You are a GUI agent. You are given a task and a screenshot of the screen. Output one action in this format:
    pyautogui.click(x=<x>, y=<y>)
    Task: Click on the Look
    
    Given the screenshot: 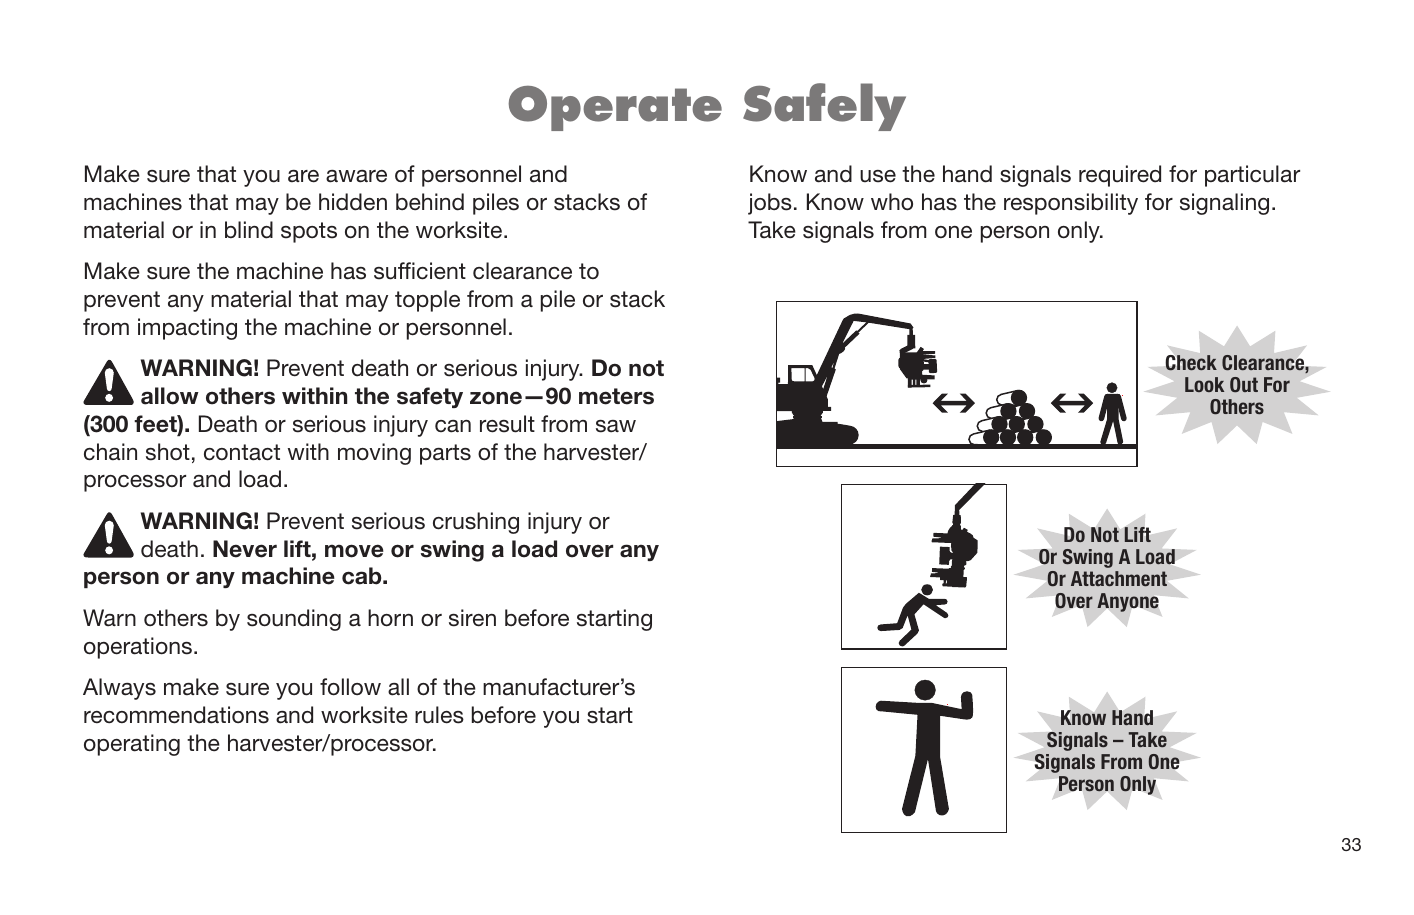 What is the action you would take?
    pyautogui.click(x=1204, y=384)
